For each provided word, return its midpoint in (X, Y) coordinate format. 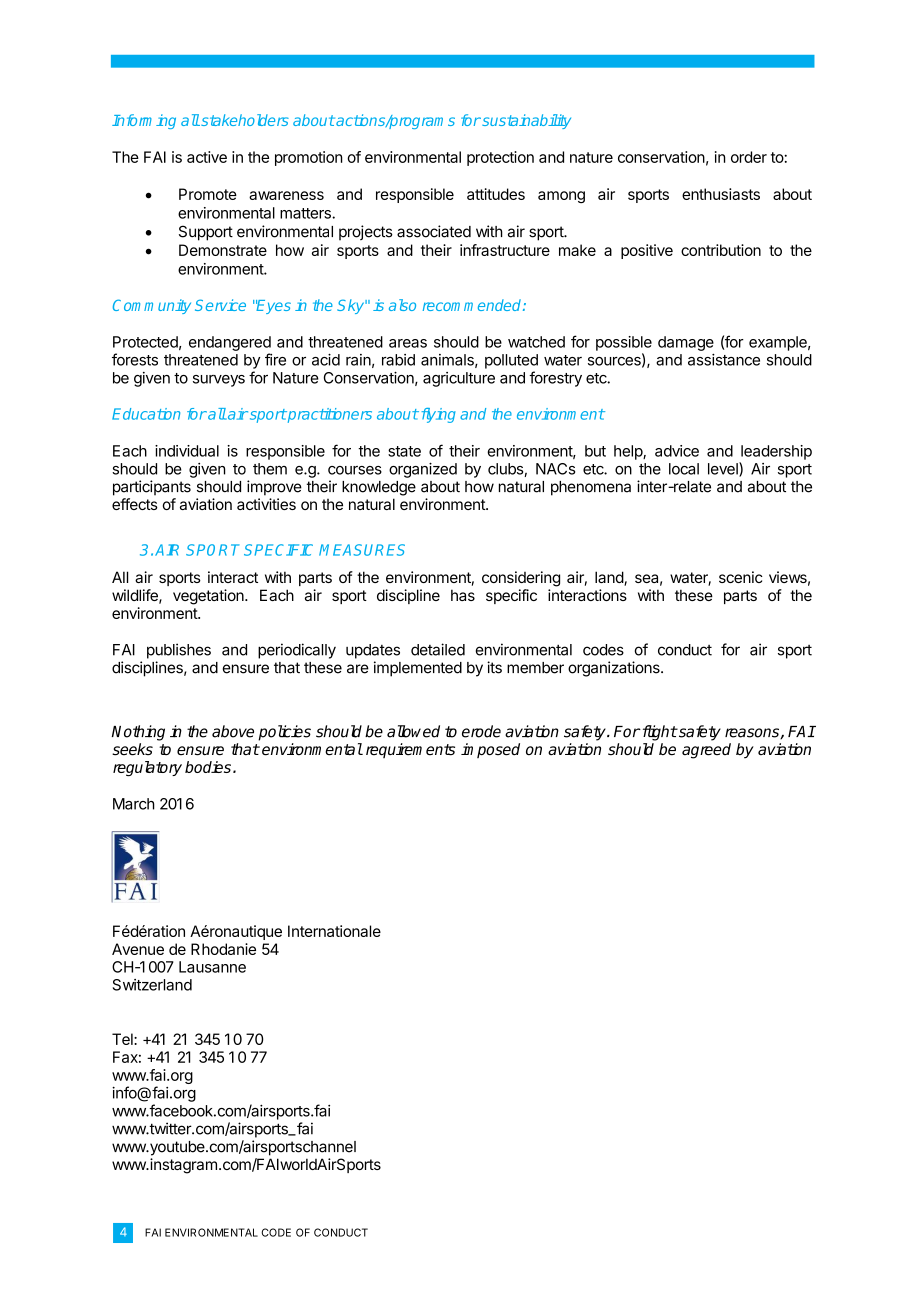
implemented (418, 669)
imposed (490, 750)
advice (677, 451)
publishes (179, 651)
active (207, 157)
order (749, 157)
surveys (219, 381)
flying (437, 415)
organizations (615, 669)
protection (500, 158)
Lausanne (212, 967)
